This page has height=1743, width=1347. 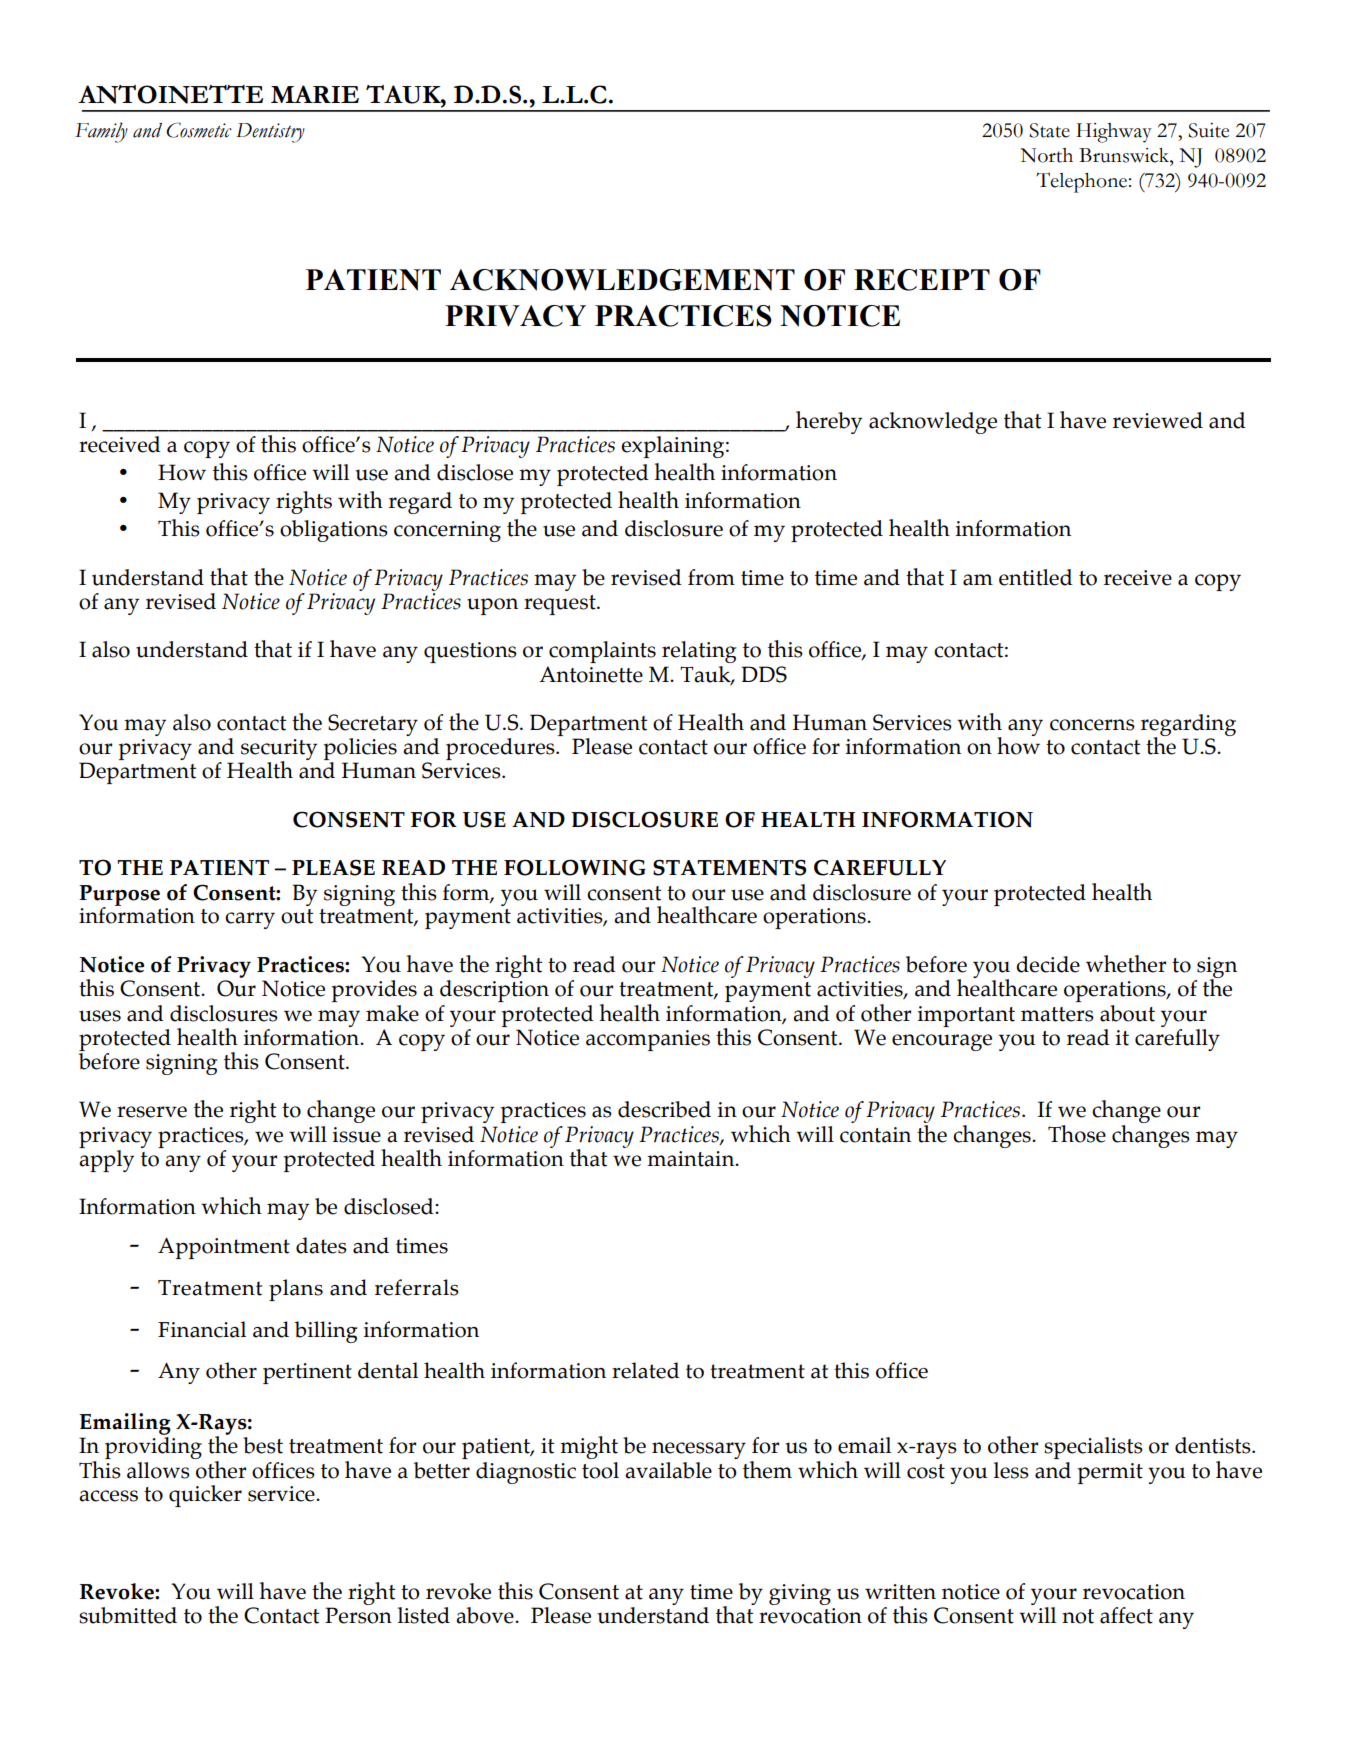 I want to click on reviewed, so click(x=1158, y=420).
